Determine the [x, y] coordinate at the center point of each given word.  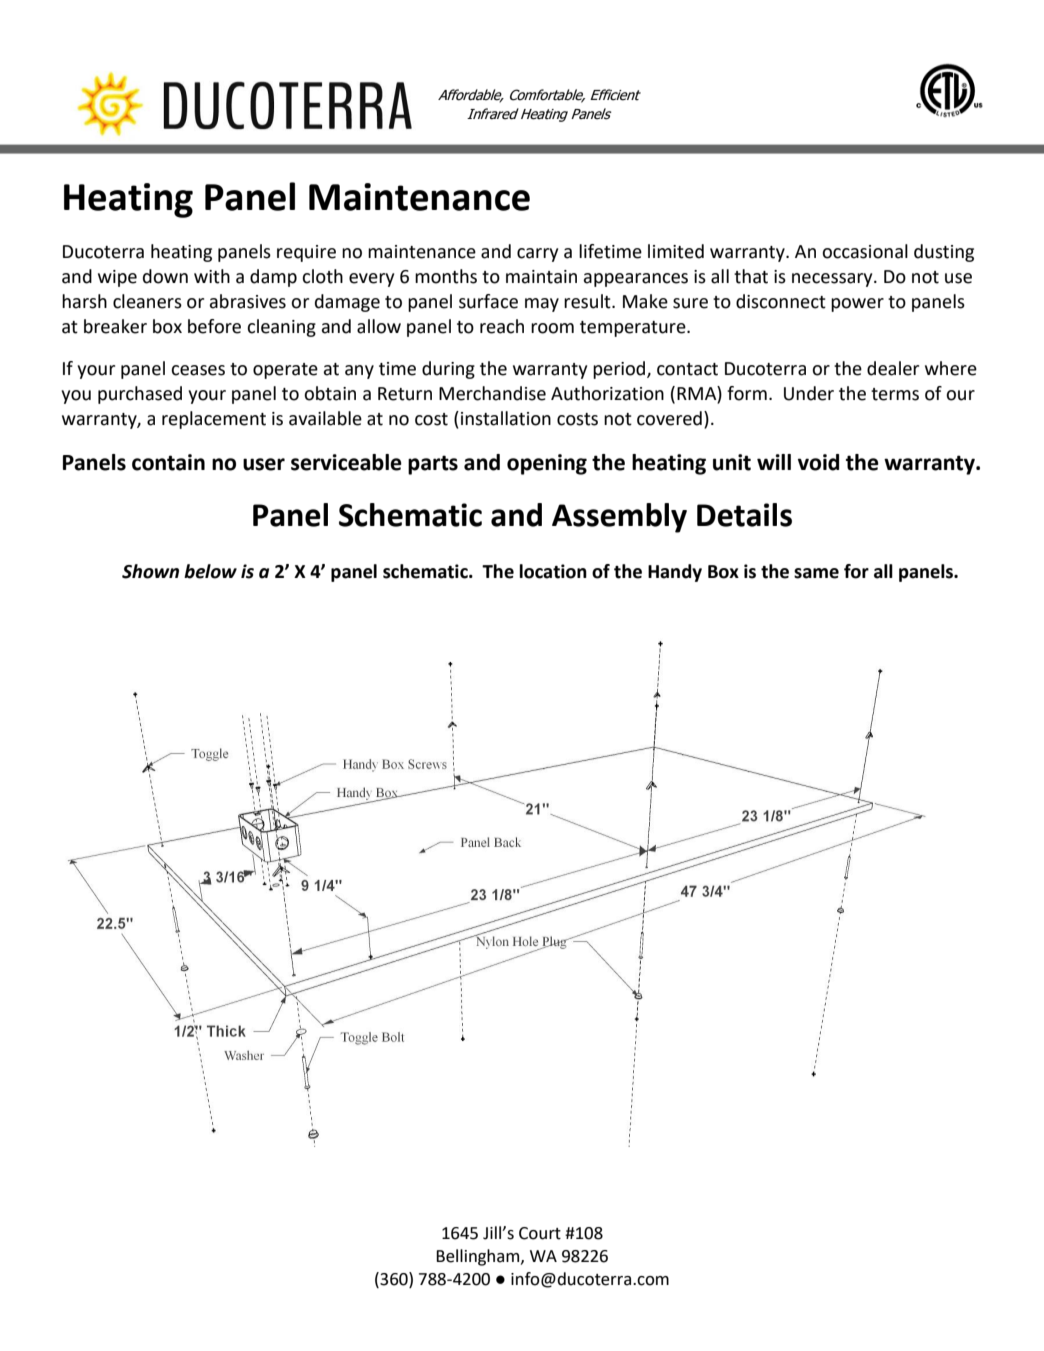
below [210, 571]
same [816, 573]
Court [540, 1233]
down [165, 276]
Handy [675, 573]
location [553, 571]
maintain [541, 277]
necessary [833, 280]
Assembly [619, 518]
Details [744, 515]
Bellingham [479, 1257]
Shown [150, 571]
